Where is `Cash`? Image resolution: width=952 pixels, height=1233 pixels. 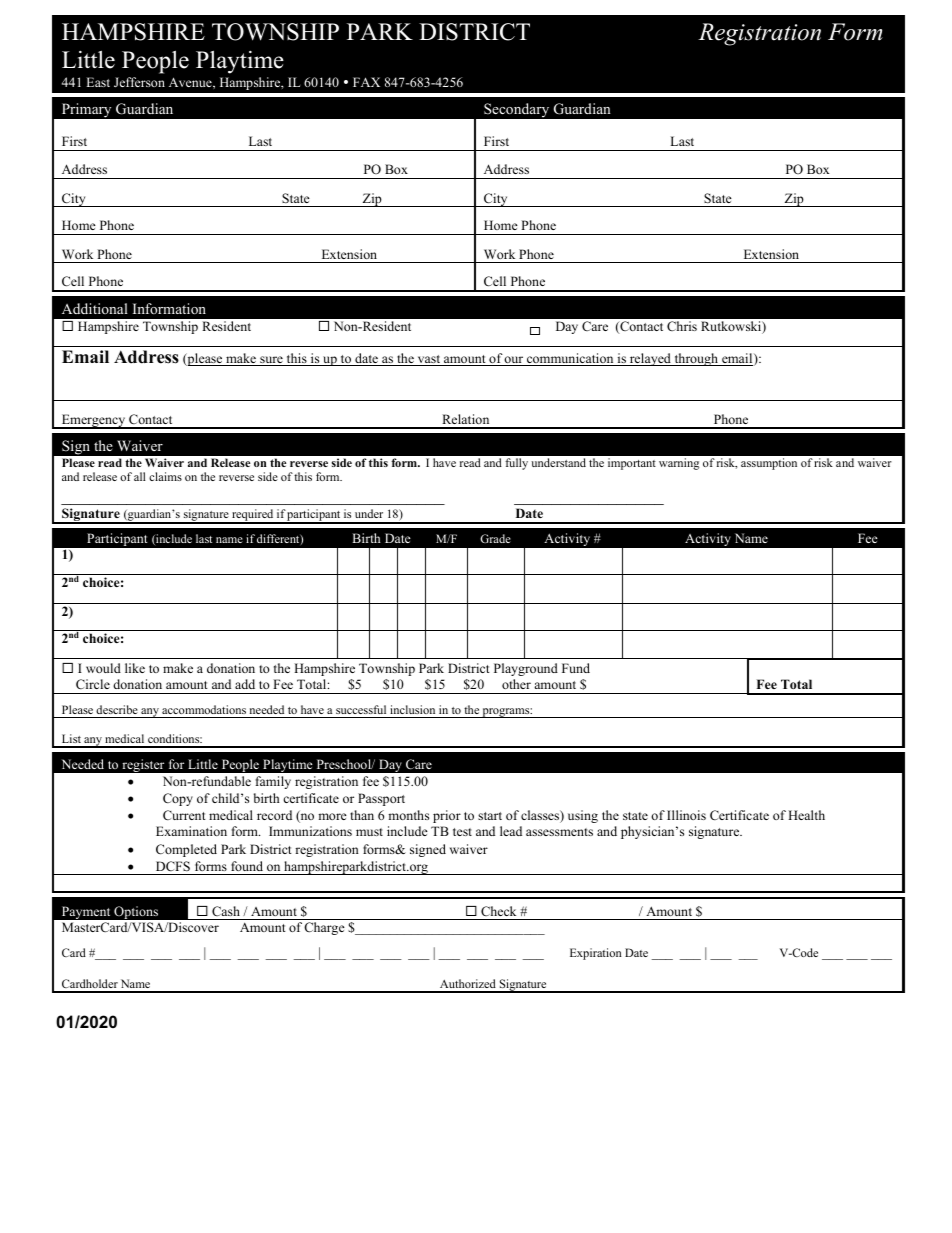 Cash is located at coordinates (226, 911).
